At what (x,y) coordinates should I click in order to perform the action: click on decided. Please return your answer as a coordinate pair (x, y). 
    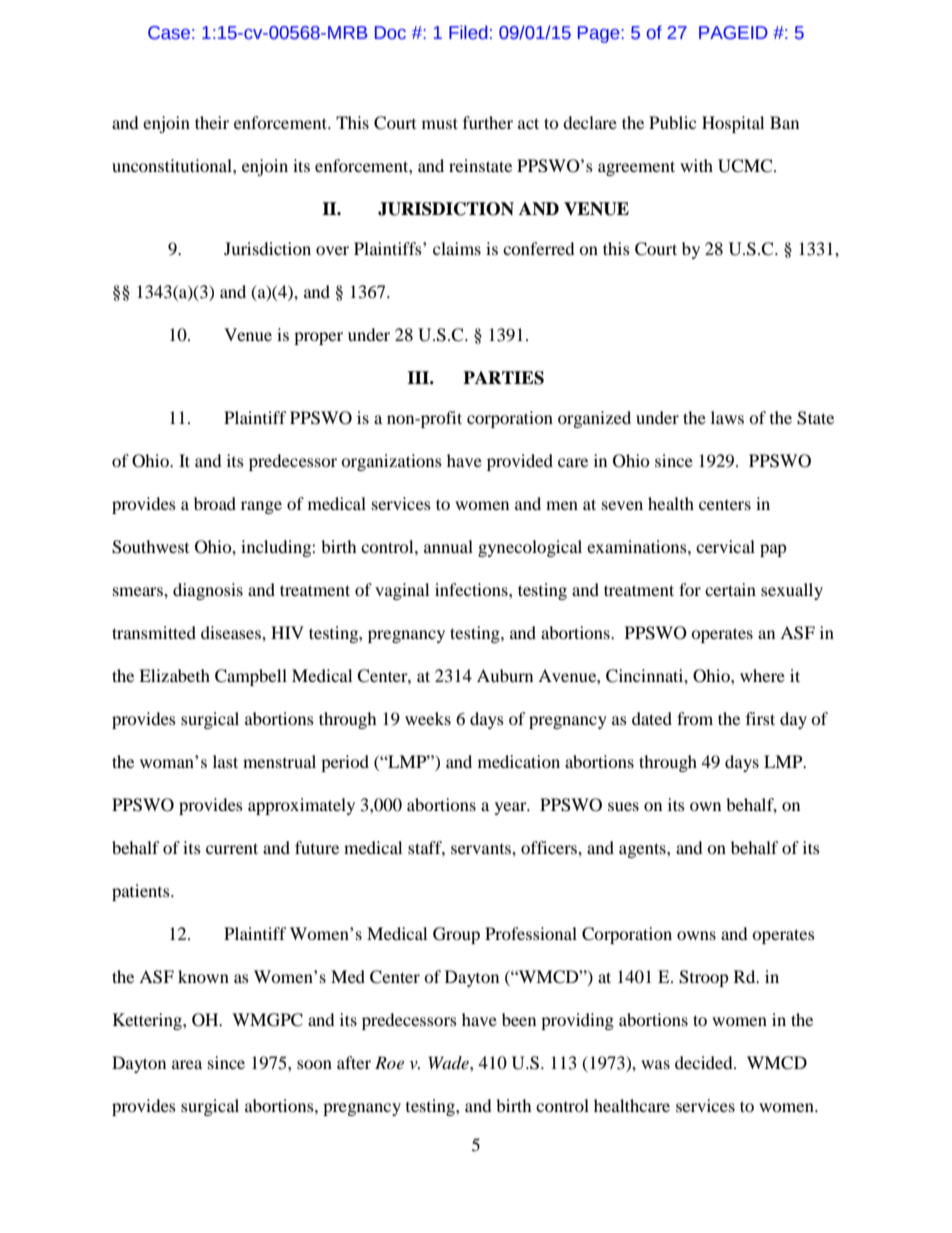
    Looking at the image, I should click on (705, 1062).
